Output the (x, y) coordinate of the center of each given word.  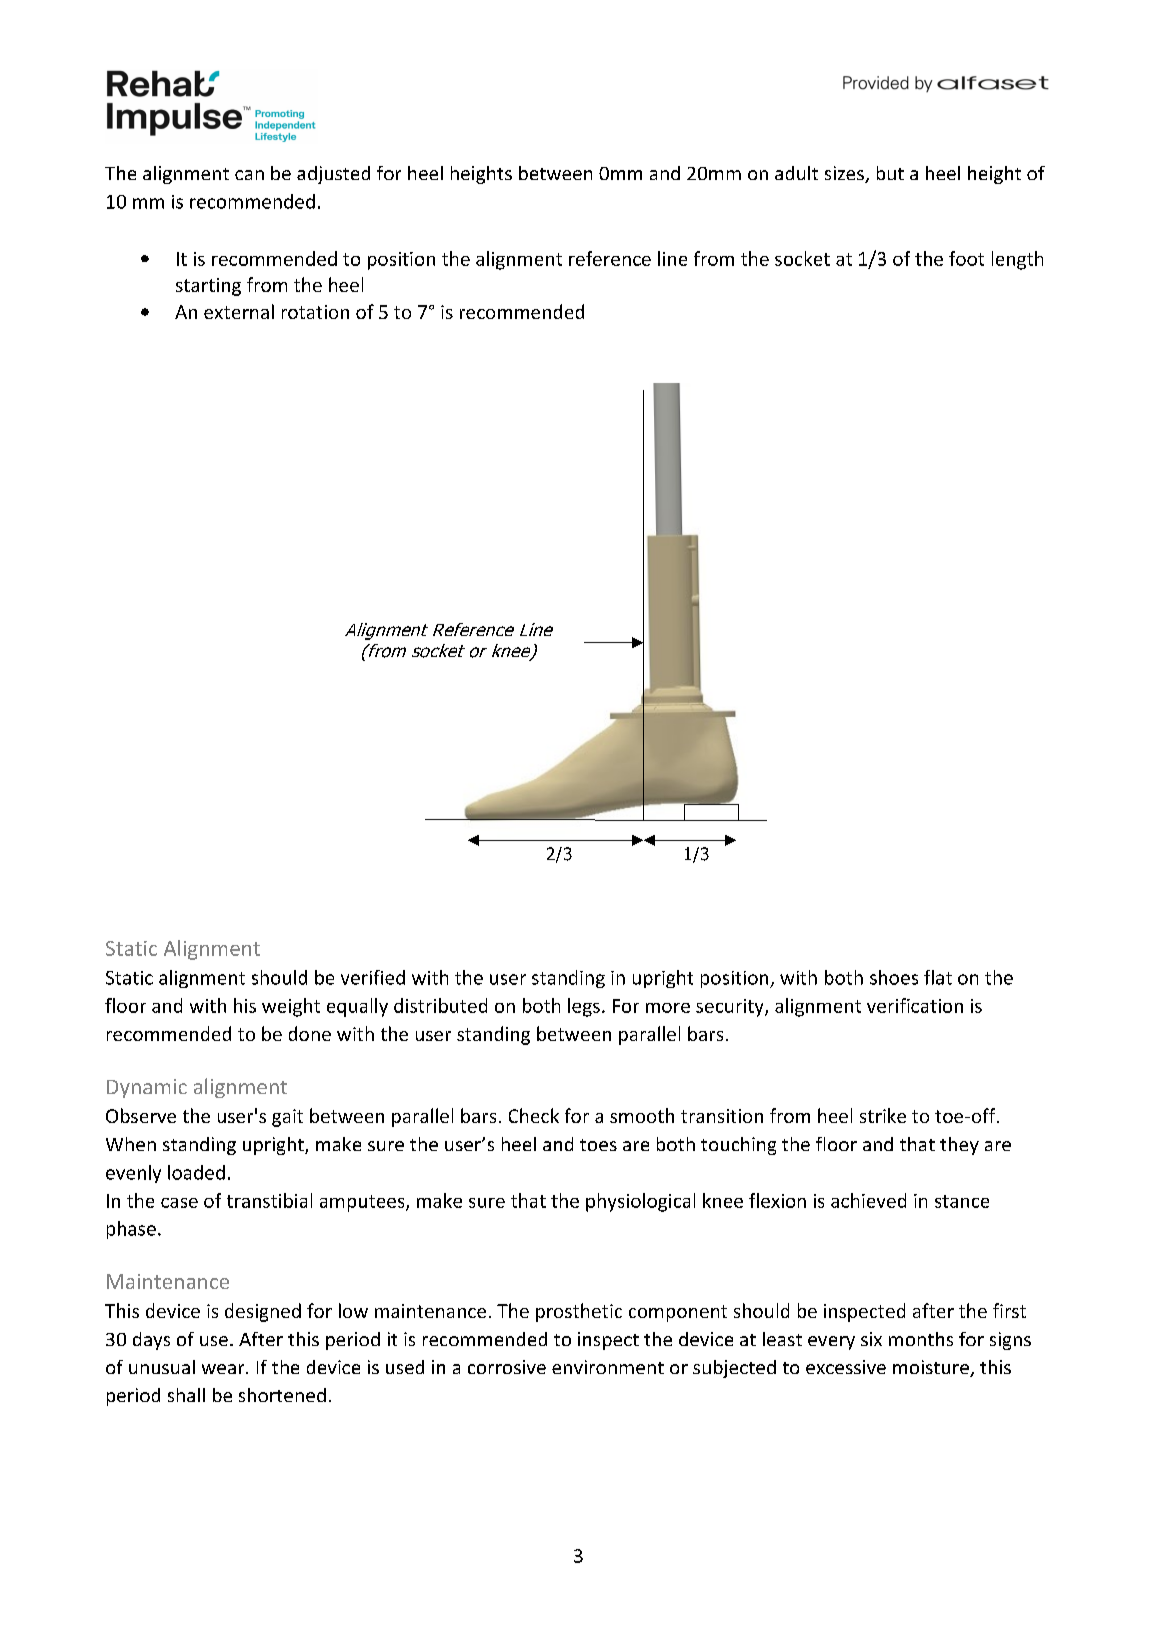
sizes (845, 174)
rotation (315, 312)
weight (291, 1007)
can (249, 175)
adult (796, 173)
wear (224, 1369)
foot (966, 258)
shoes (894, 977)
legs (584, 1007)
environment (608, 1367)
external (239, 311)
